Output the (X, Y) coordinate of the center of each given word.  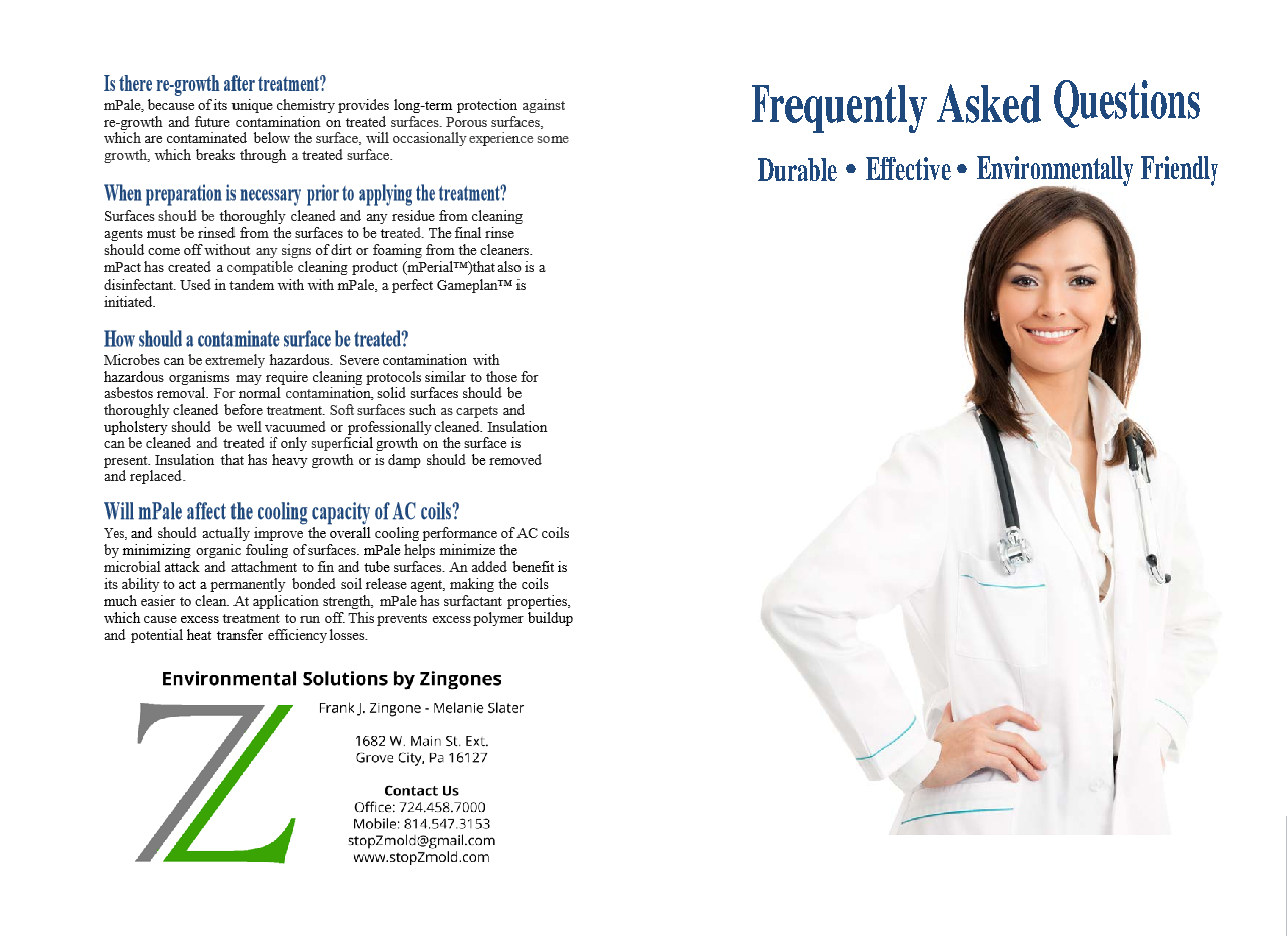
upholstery (202, 431)
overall (423, 538)
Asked (989, 103)
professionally (464, 431)
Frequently (839, 109)
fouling (336, 557)
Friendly (1179, 171)
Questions (1127, 104)
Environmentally (1055, 172)
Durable (797, 169)
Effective (908, 168)
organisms (269, 380)
